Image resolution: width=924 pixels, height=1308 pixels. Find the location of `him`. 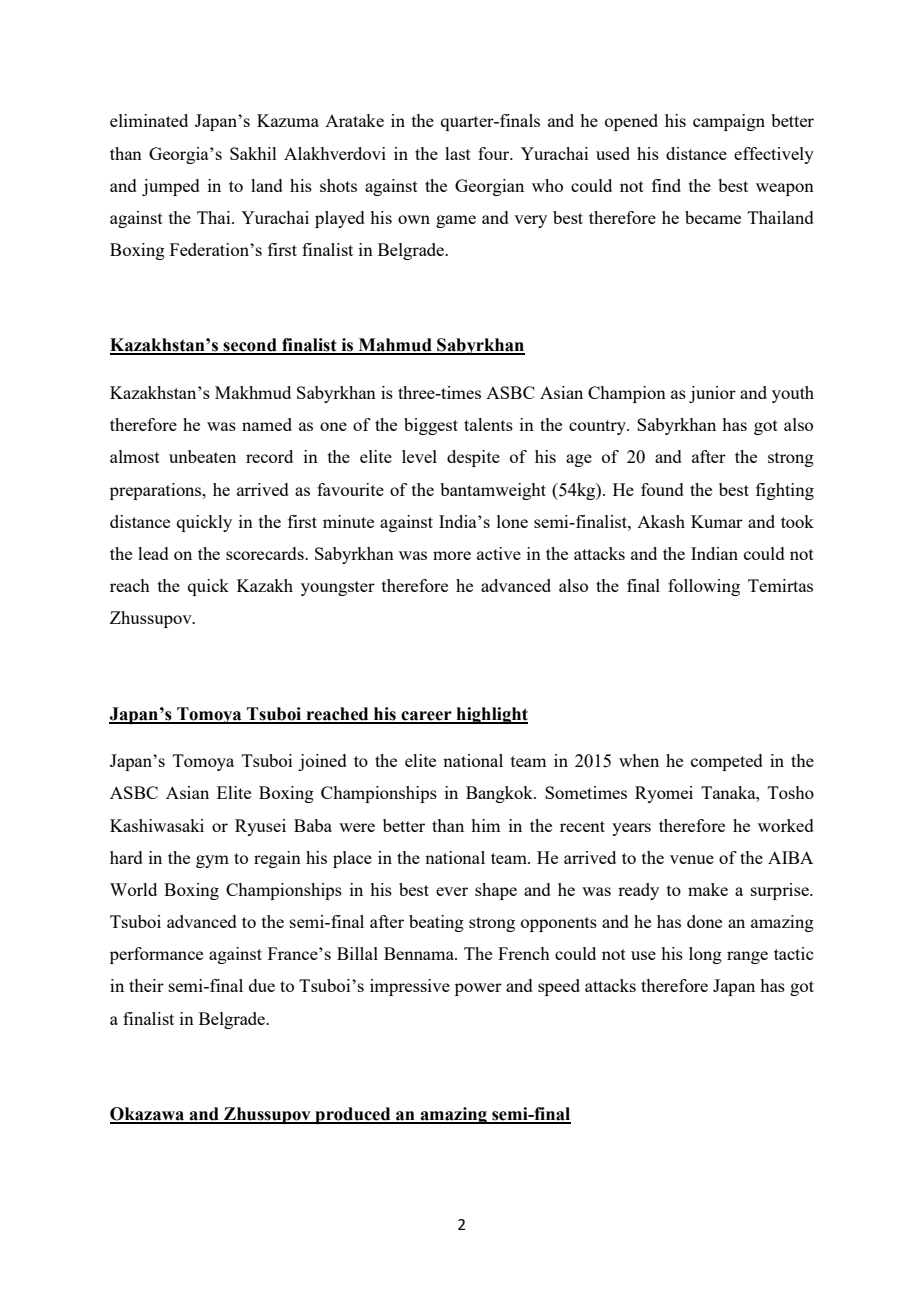

him is located at coordinates (485, 825).
